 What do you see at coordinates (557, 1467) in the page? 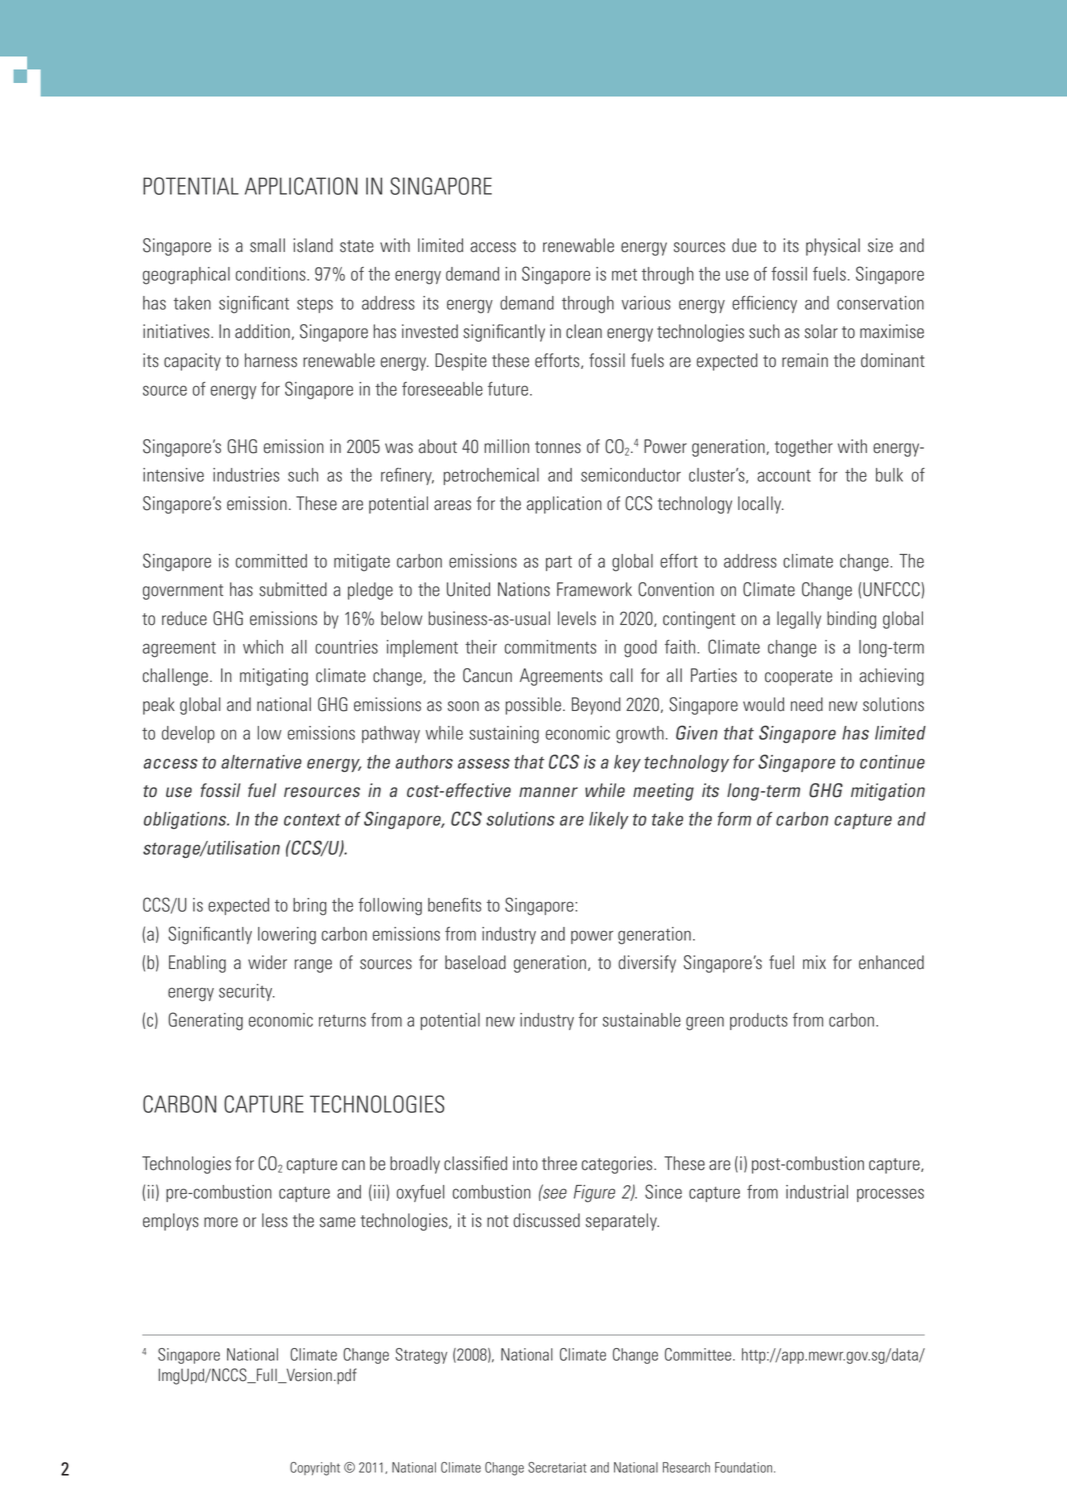
I see `Secretariat` at bounding box center [557, 1467].
